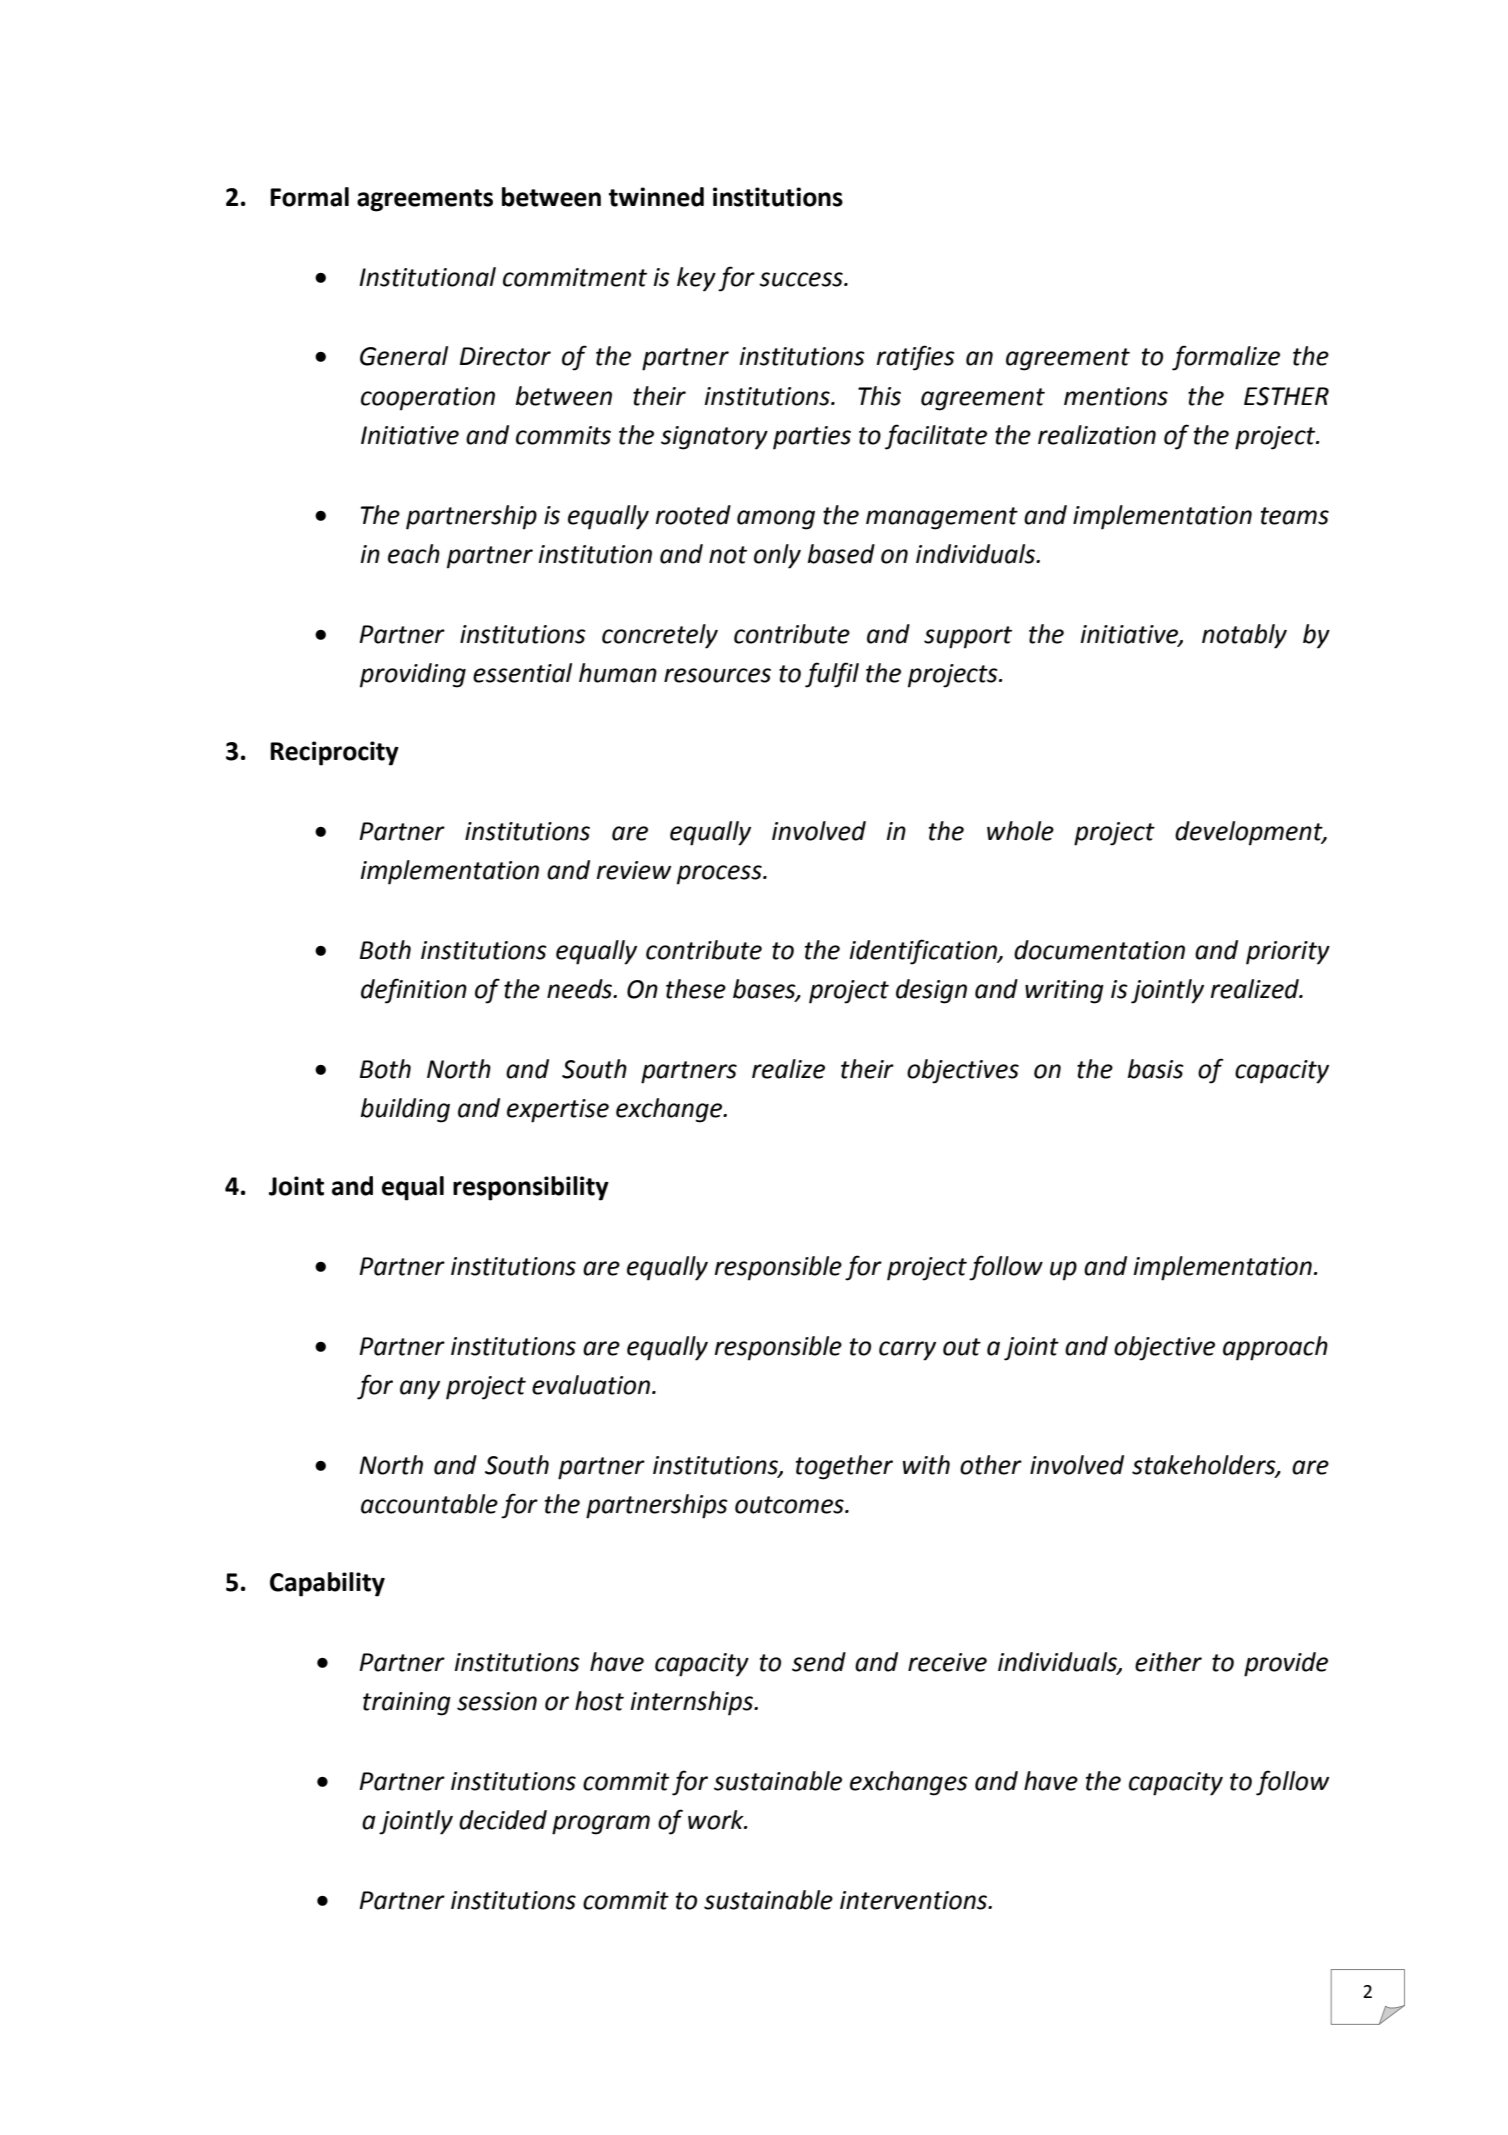 This document has width=1508, height=2135. What do you see at coordinates (404, 356) in the document?
I see `General` at bounding box center [404, 356].
